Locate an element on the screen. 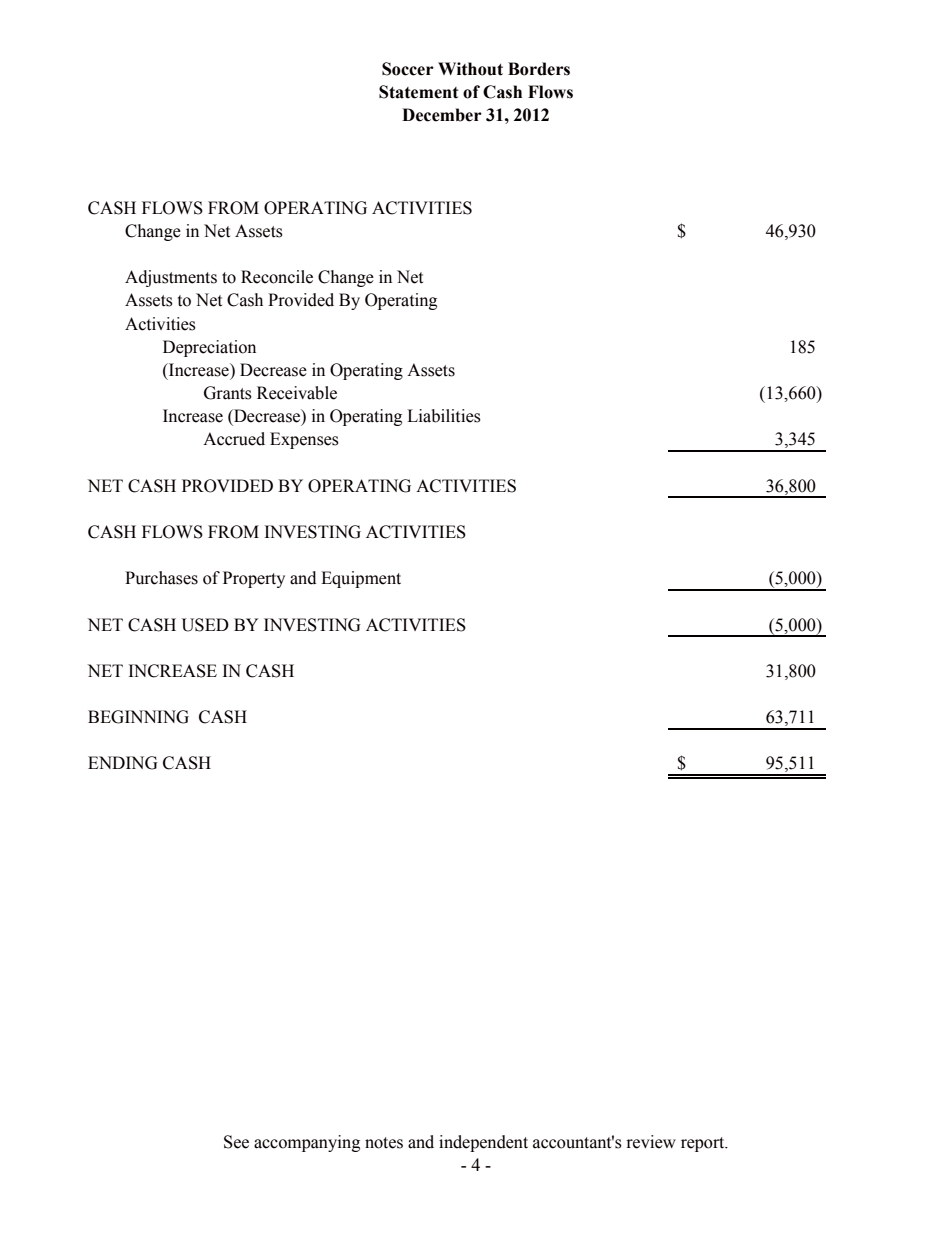 The height and width of the screenshot is (1233, 952). Equipment is located at coordinates (361, 579).
